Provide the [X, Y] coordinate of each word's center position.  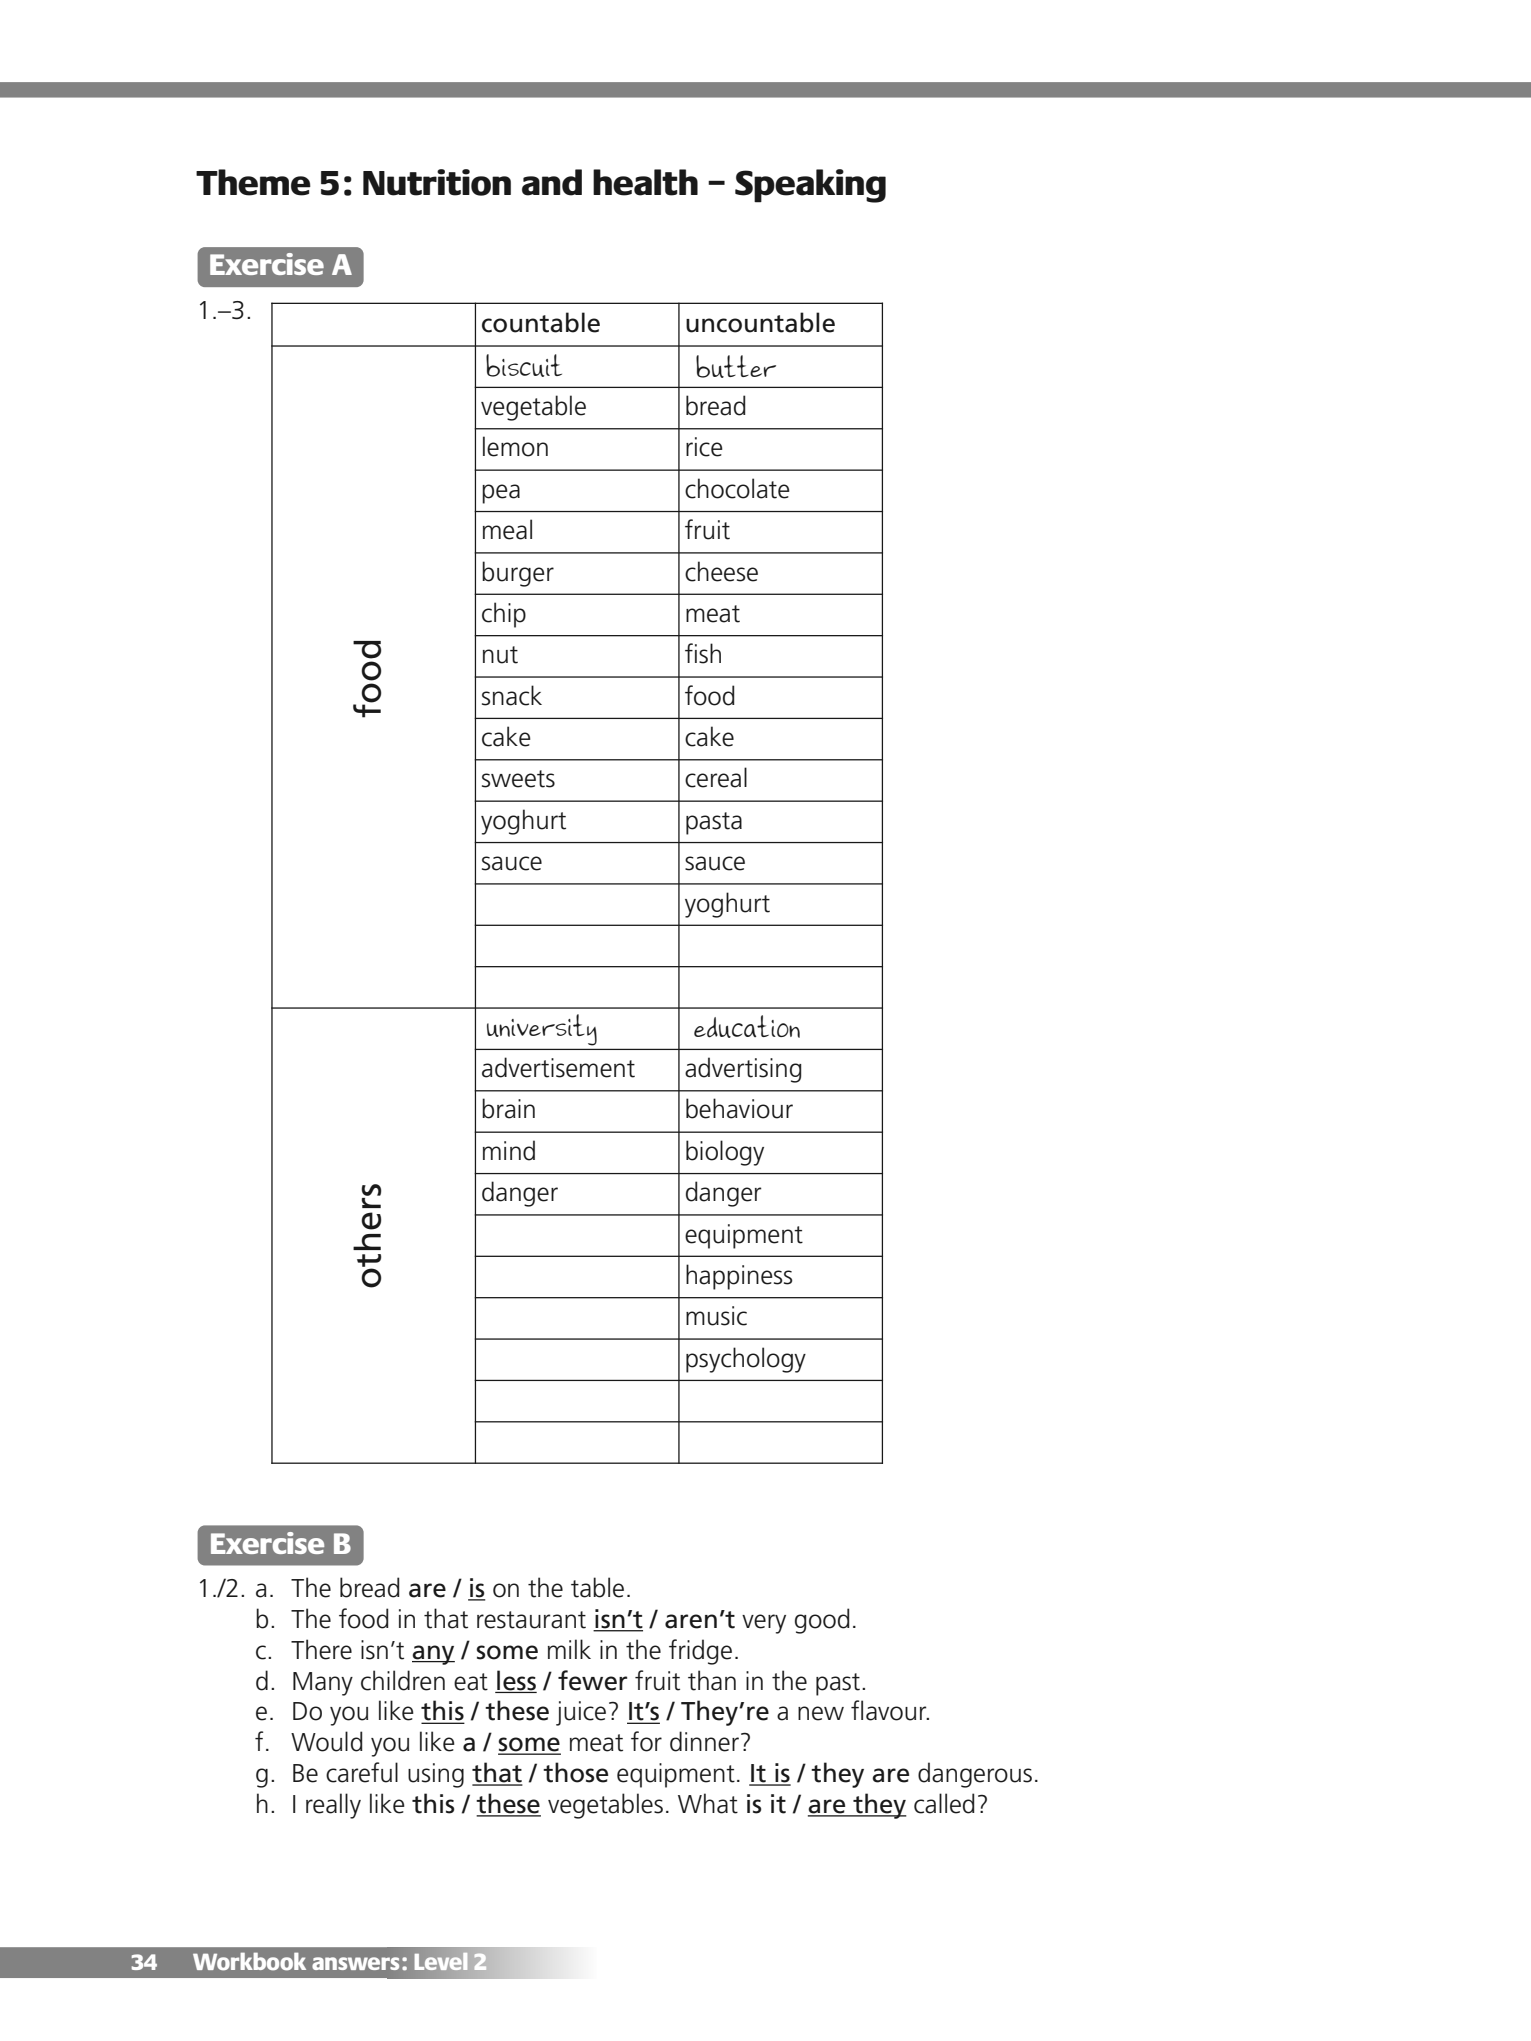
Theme [253, 182]
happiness [739, 1277]
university [542, 1029]
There [321, 1649]
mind [509, 1150]
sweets [518, 779]
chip [504, 615]
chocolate [737, 488]
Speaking [810, 186]
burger [518, 574]
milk [569, 1649]
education [747, 1026]
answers [355, 1963]
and [552, 182]
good [822, 1621]
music [716, 1316]
